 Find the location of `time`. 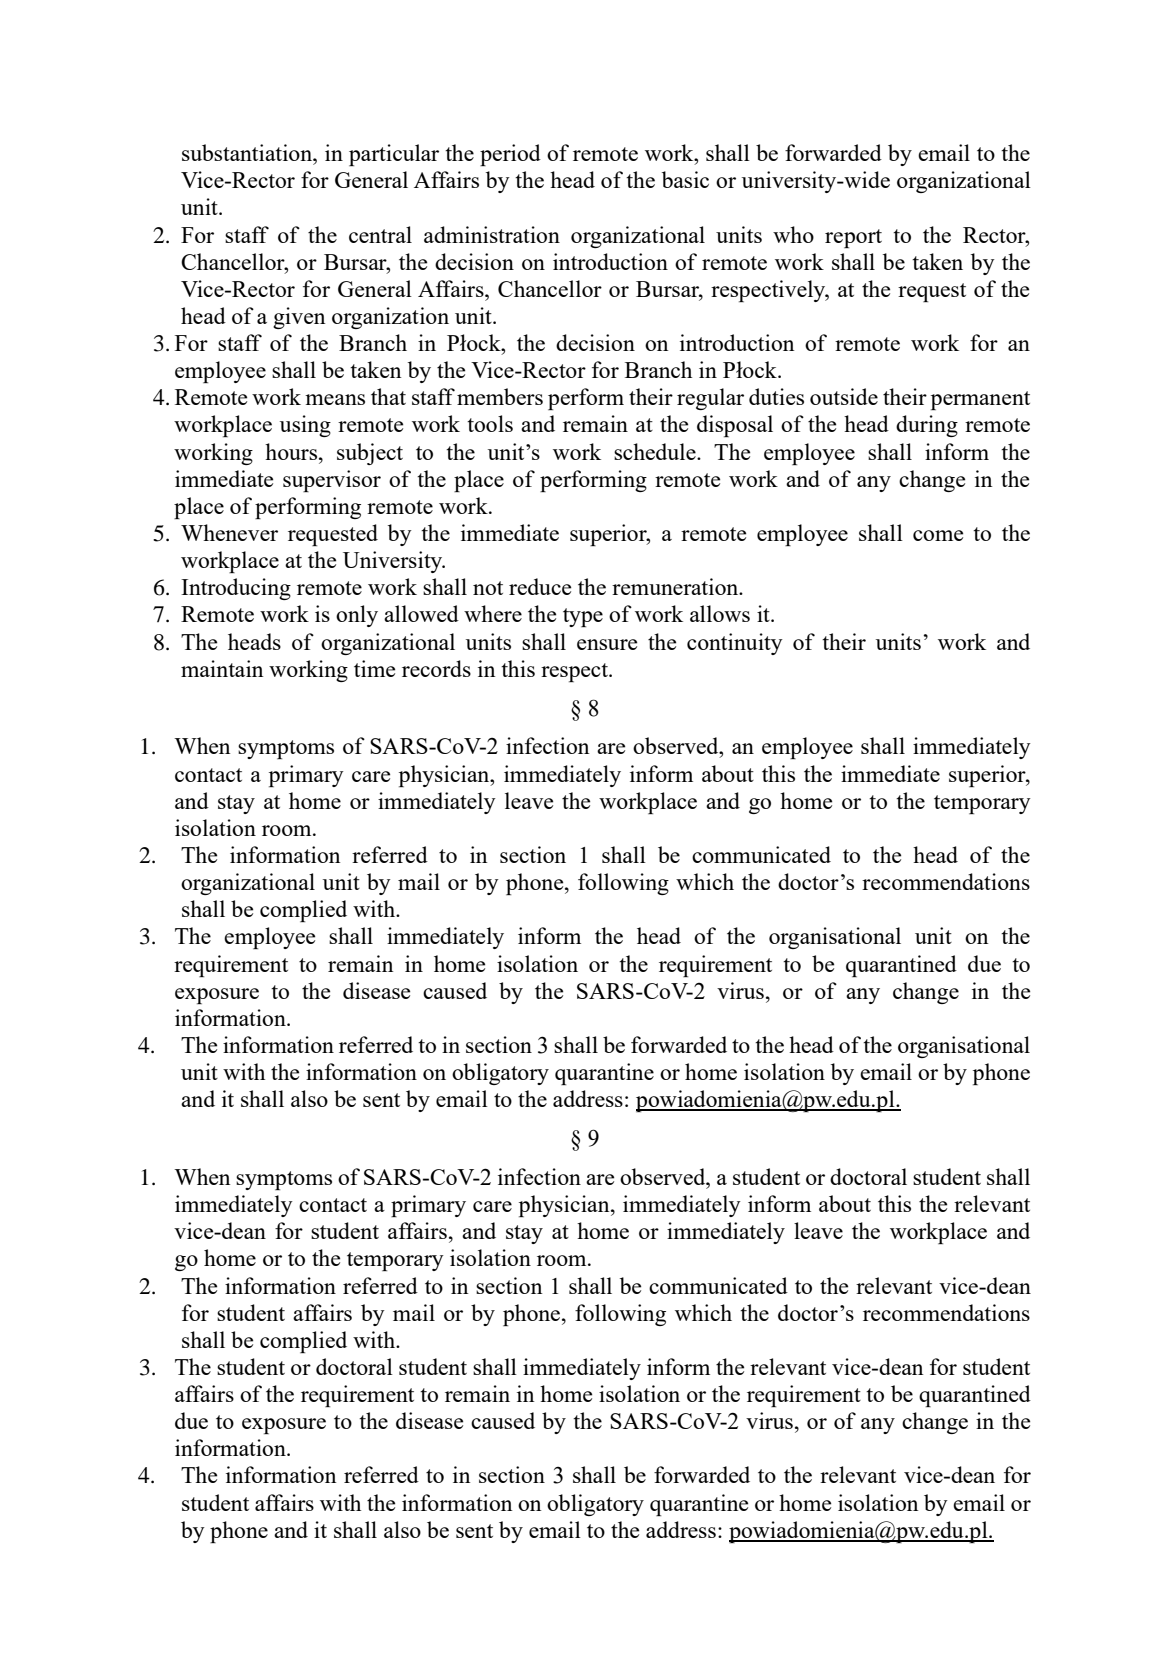

time is located at coordinates (374, 668).
